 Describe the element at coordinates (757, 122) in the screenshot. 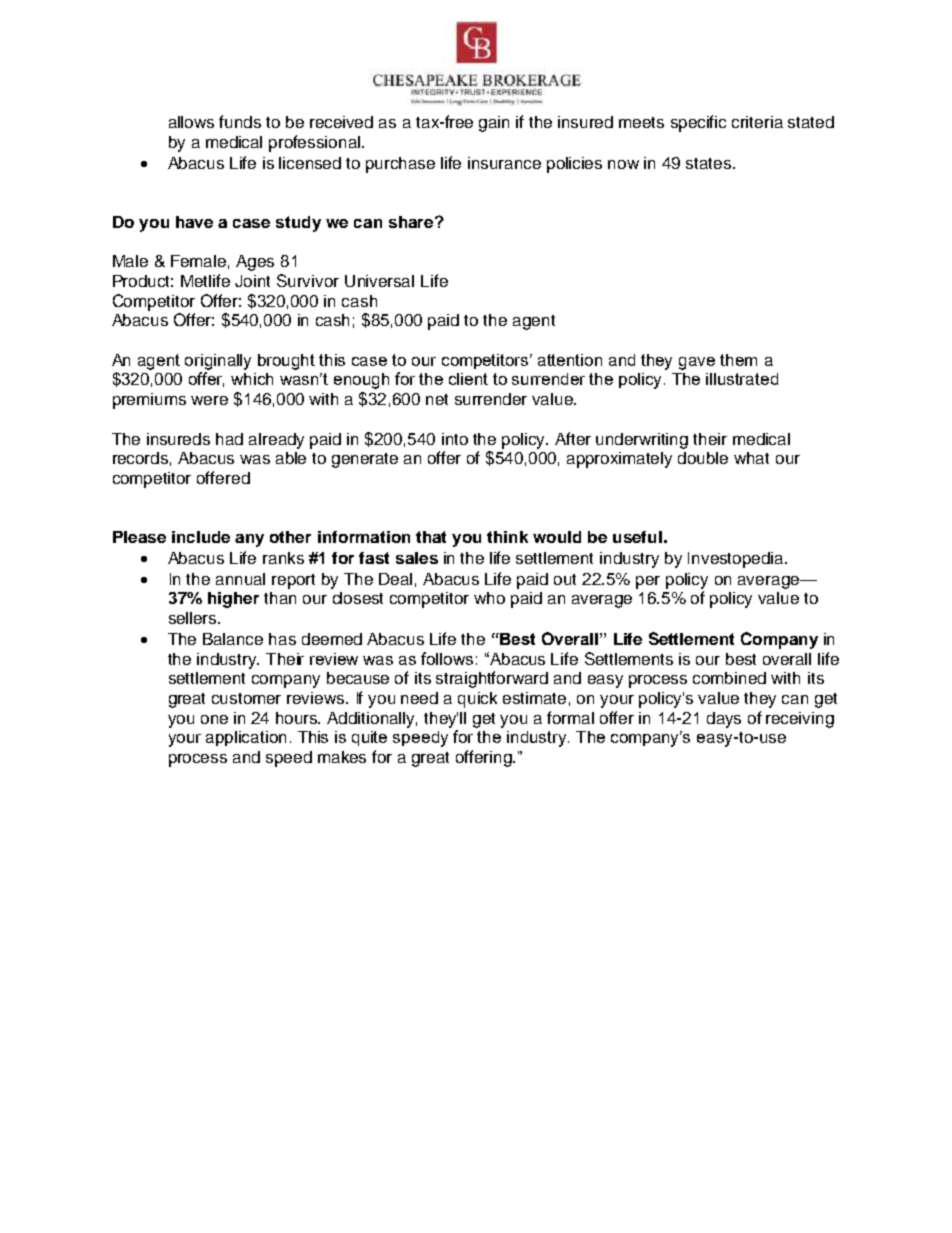

I see `criteria` at that location.
